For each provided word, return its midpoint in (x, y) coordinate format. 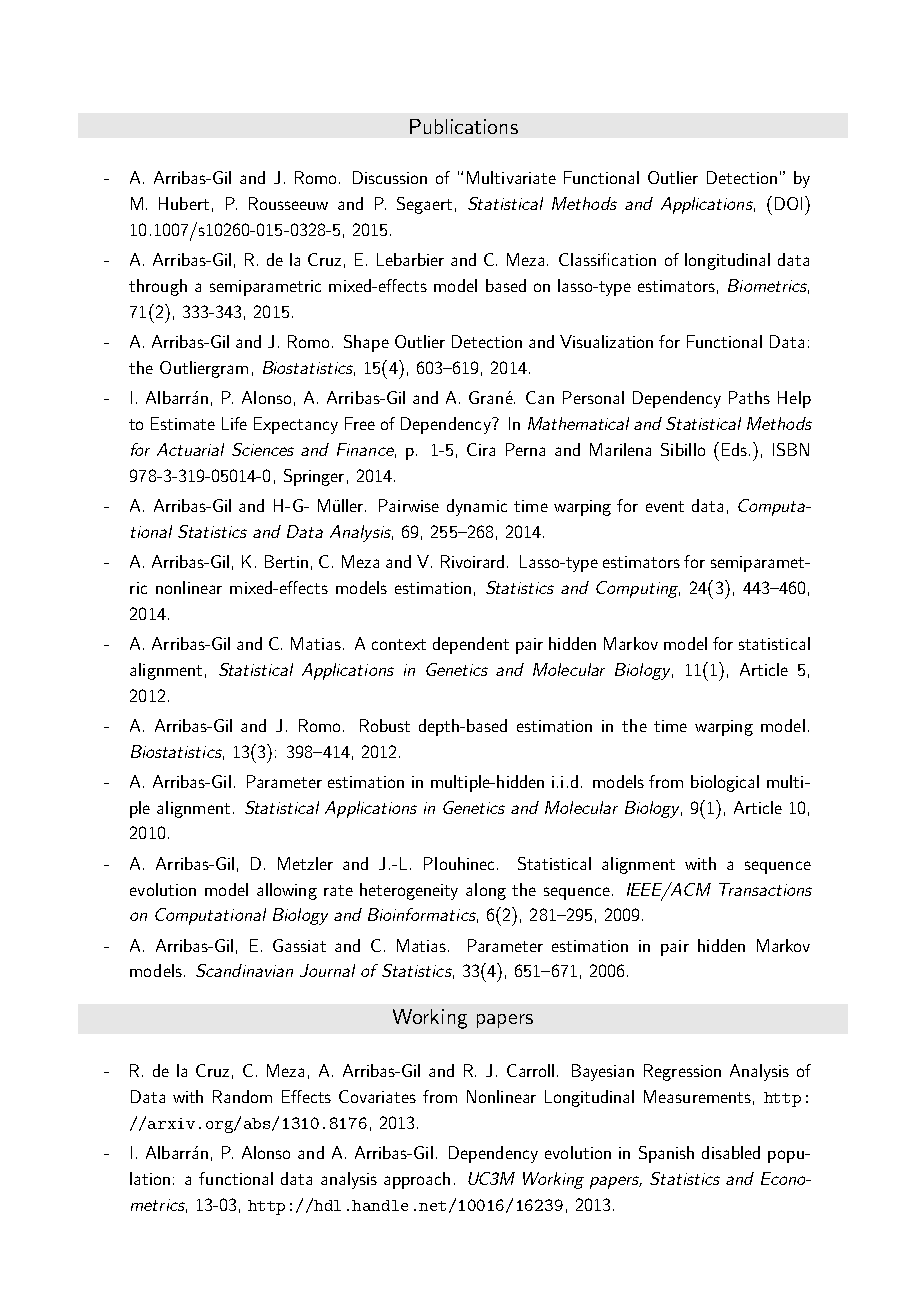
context (399, 644)
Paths (749, 397)
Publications (464, 126)
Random (242, 1096)
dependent (471, 645)
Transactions (765, 889)
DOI (788, 203)
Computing (638, 589)
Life (234, 423)
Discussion (390, 177)
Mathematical (578, 423)
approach (417, 1180)
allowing (287, 891)
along (486, 891)
